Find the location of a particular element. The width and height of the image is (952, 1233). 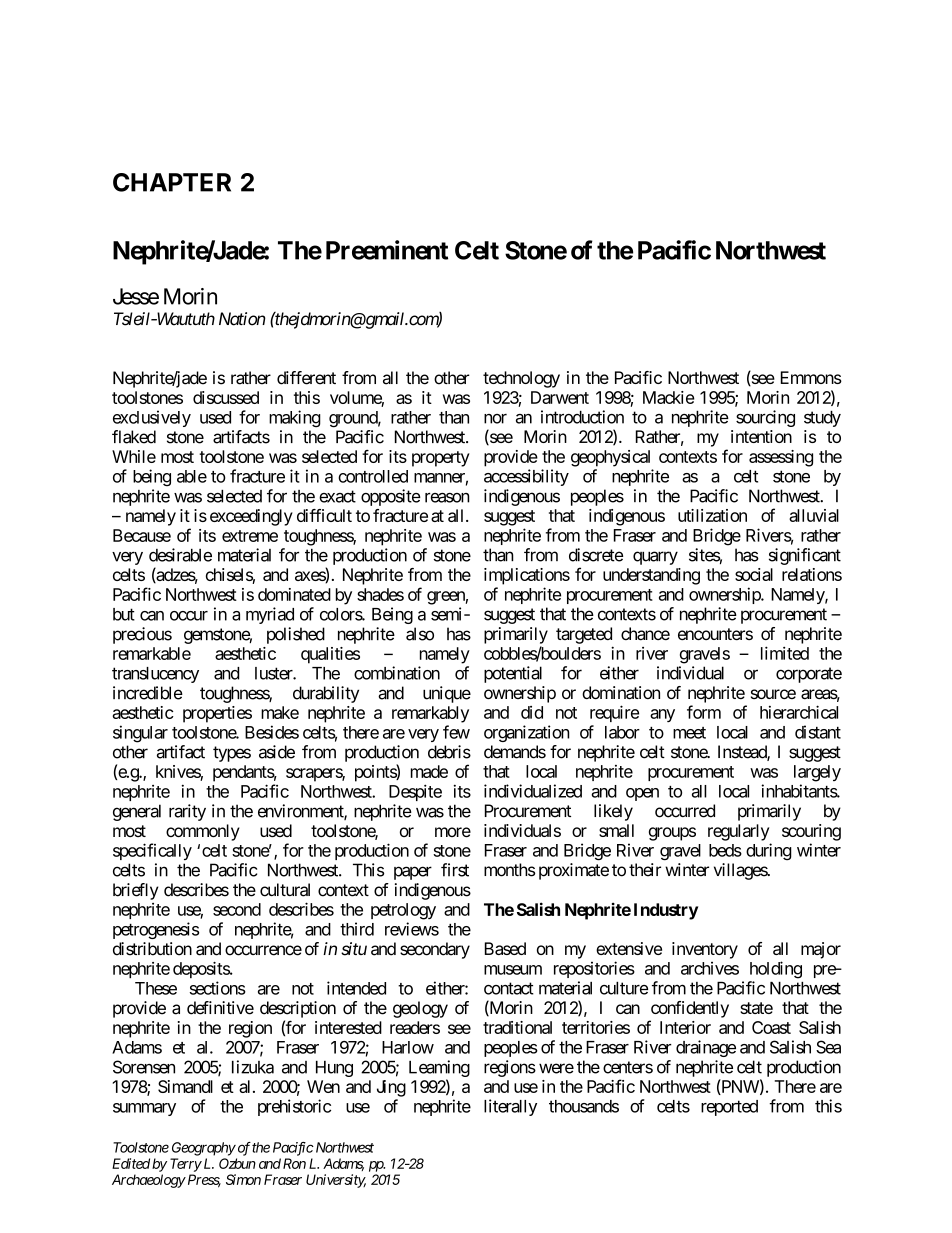

potential is located at coordinates (513, 674).
